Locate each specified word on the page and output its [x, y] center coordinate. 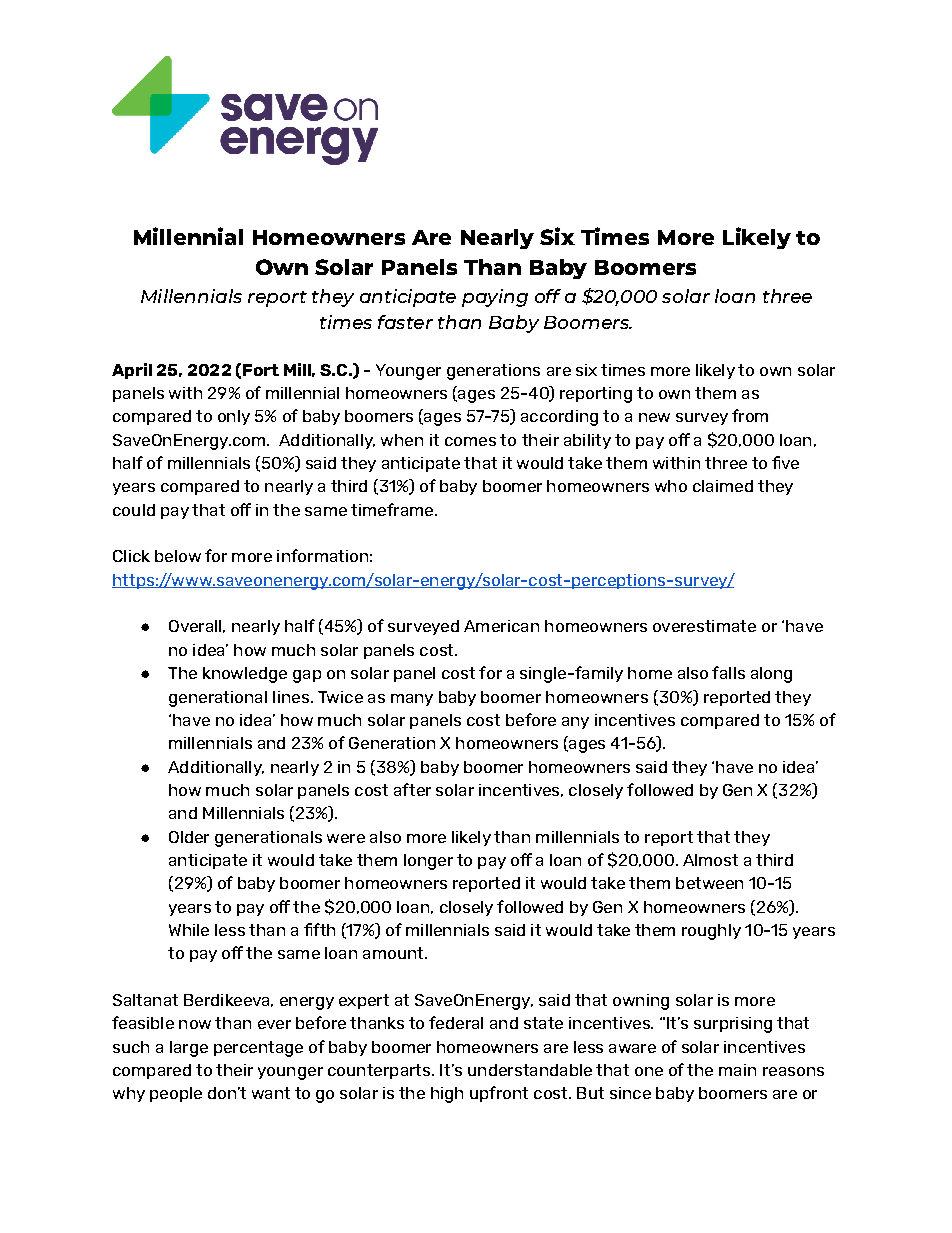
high [447, 1095]
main [737, 1070]
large [189, 1049]
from [750, 415]
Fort [261, 370]
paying [495, 298]
